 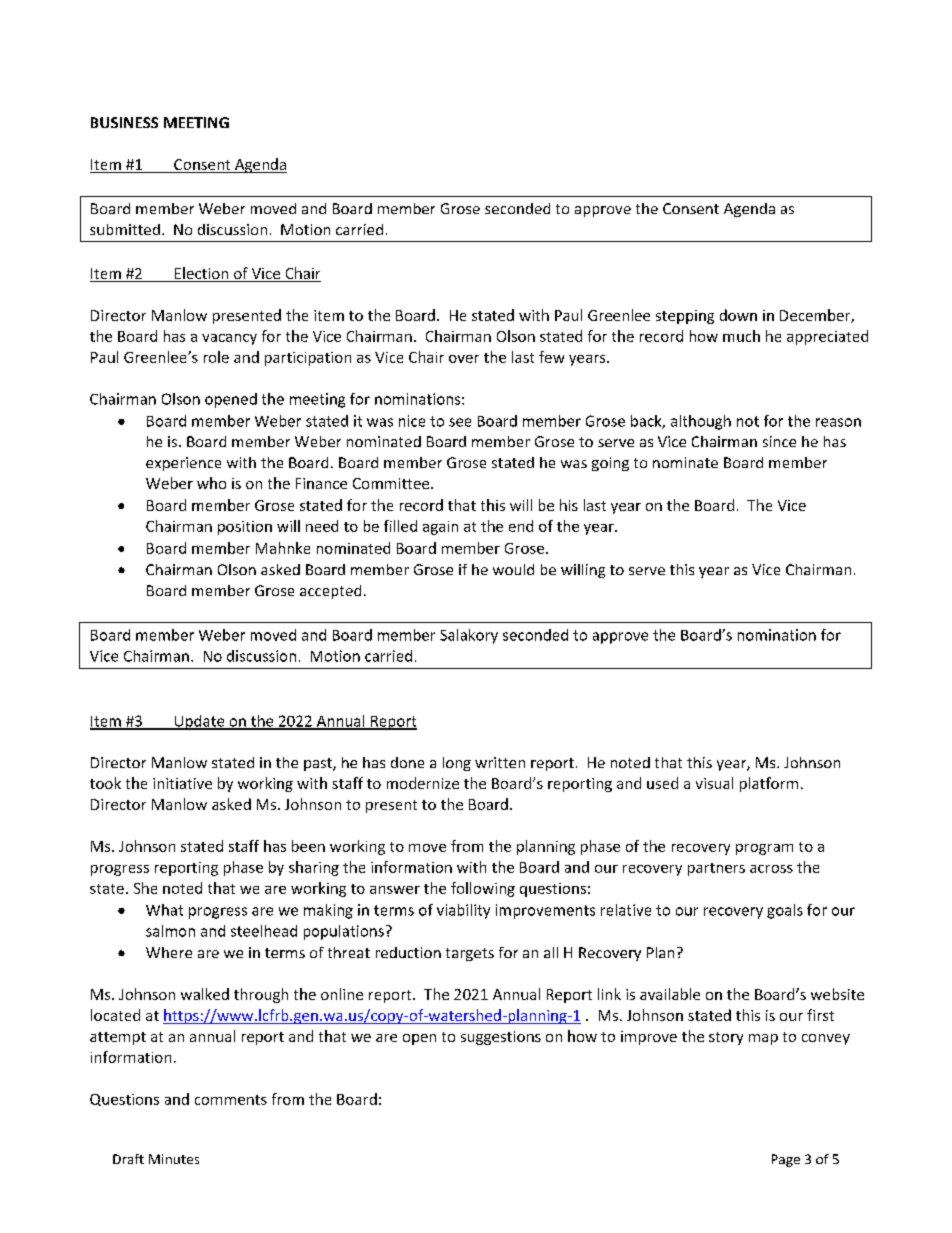 What do you see at coordinates (483, 889) in the document?
I see `following` at bounding box center [483, 889].
